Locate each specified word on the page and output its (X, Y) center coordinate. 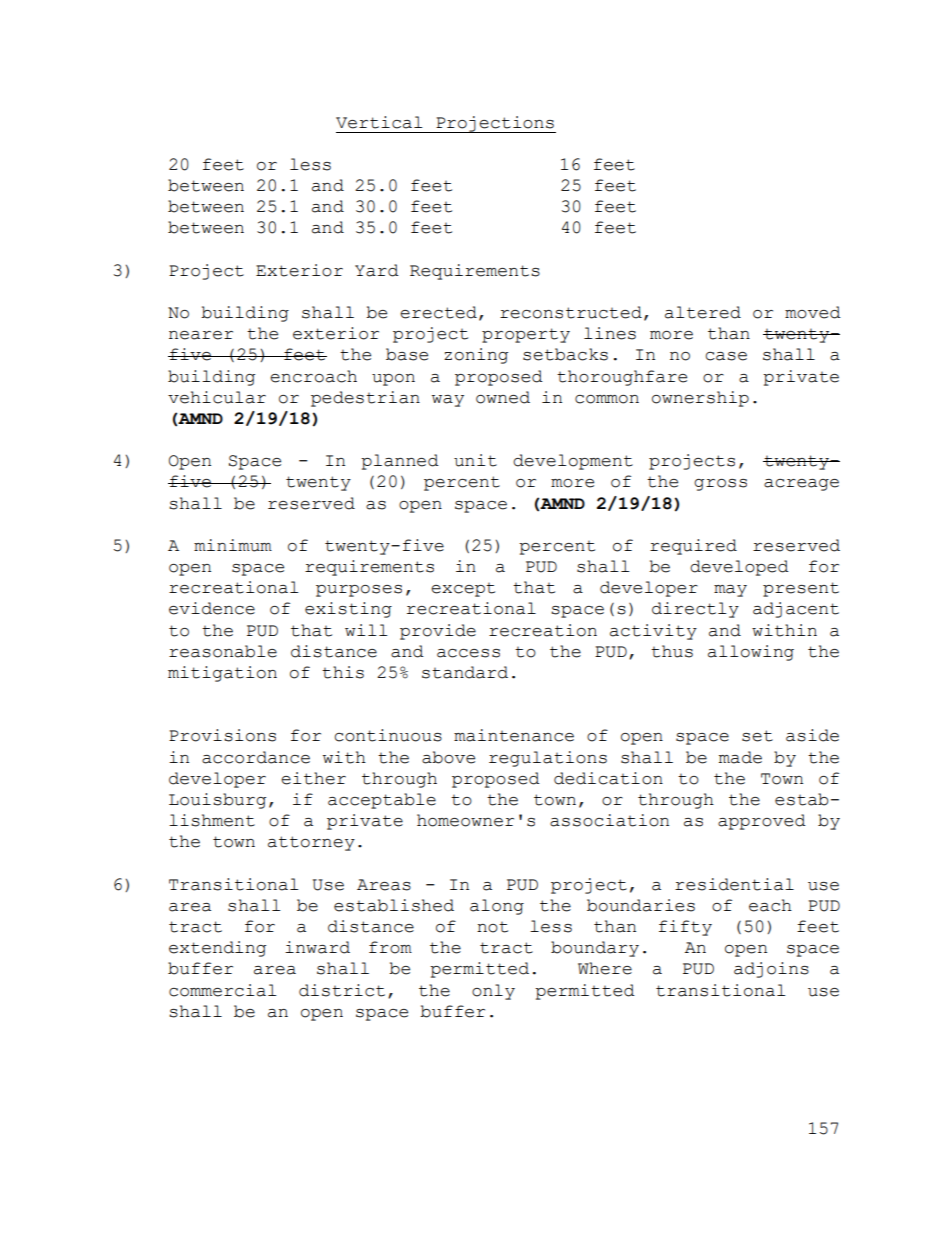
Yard (377, 270)
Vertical (379, 122)
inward (317, 947)
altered (703, 312)
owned (503, 397)
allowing (751, 653)
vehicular (217, 397)
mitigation (222, 674)
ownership (700, 399)
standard (465, 672)
